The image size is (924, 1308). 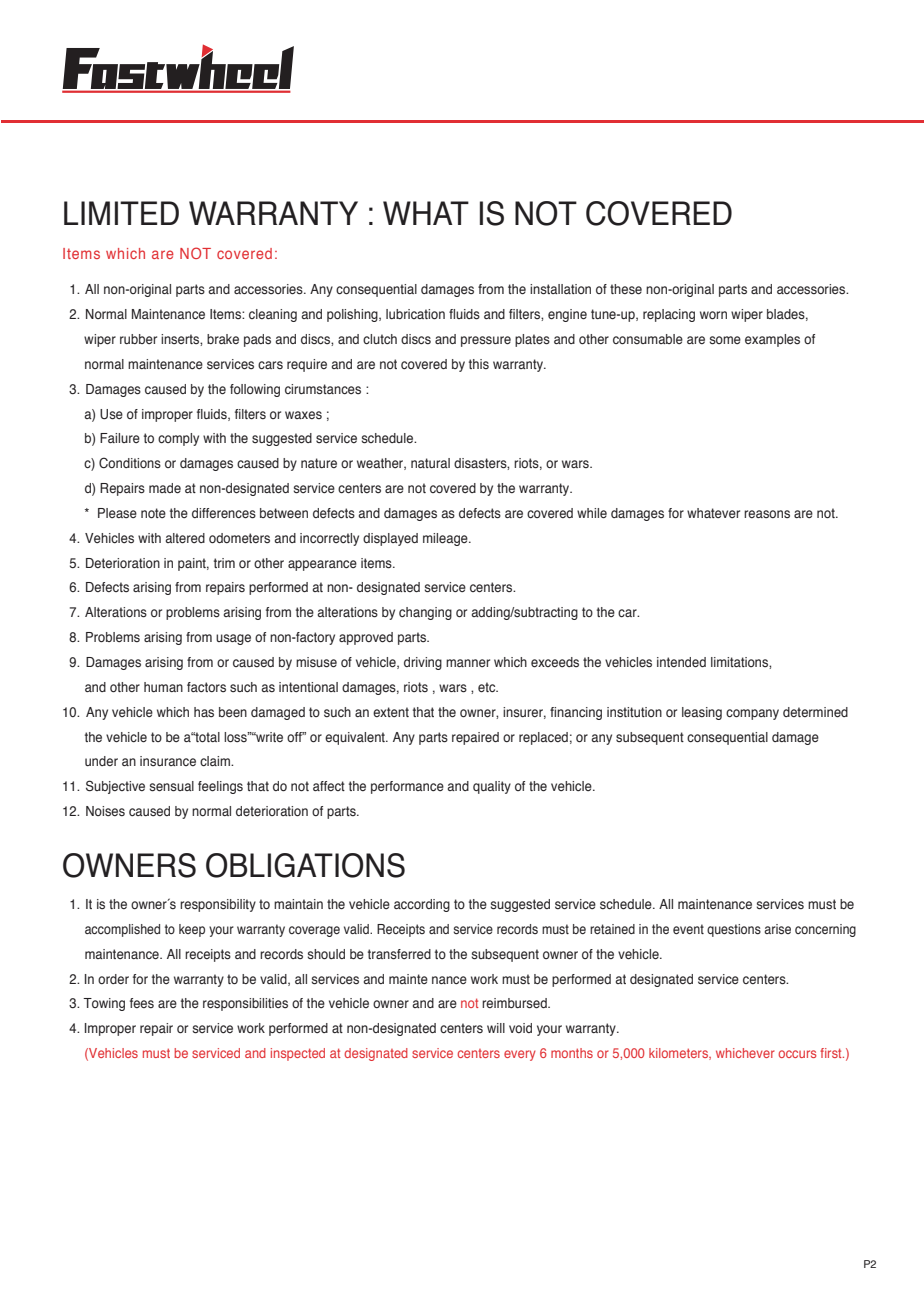 What do you see at coordinates (165, 488) in the document?
I see `made` at bounding box center [165, 488].
